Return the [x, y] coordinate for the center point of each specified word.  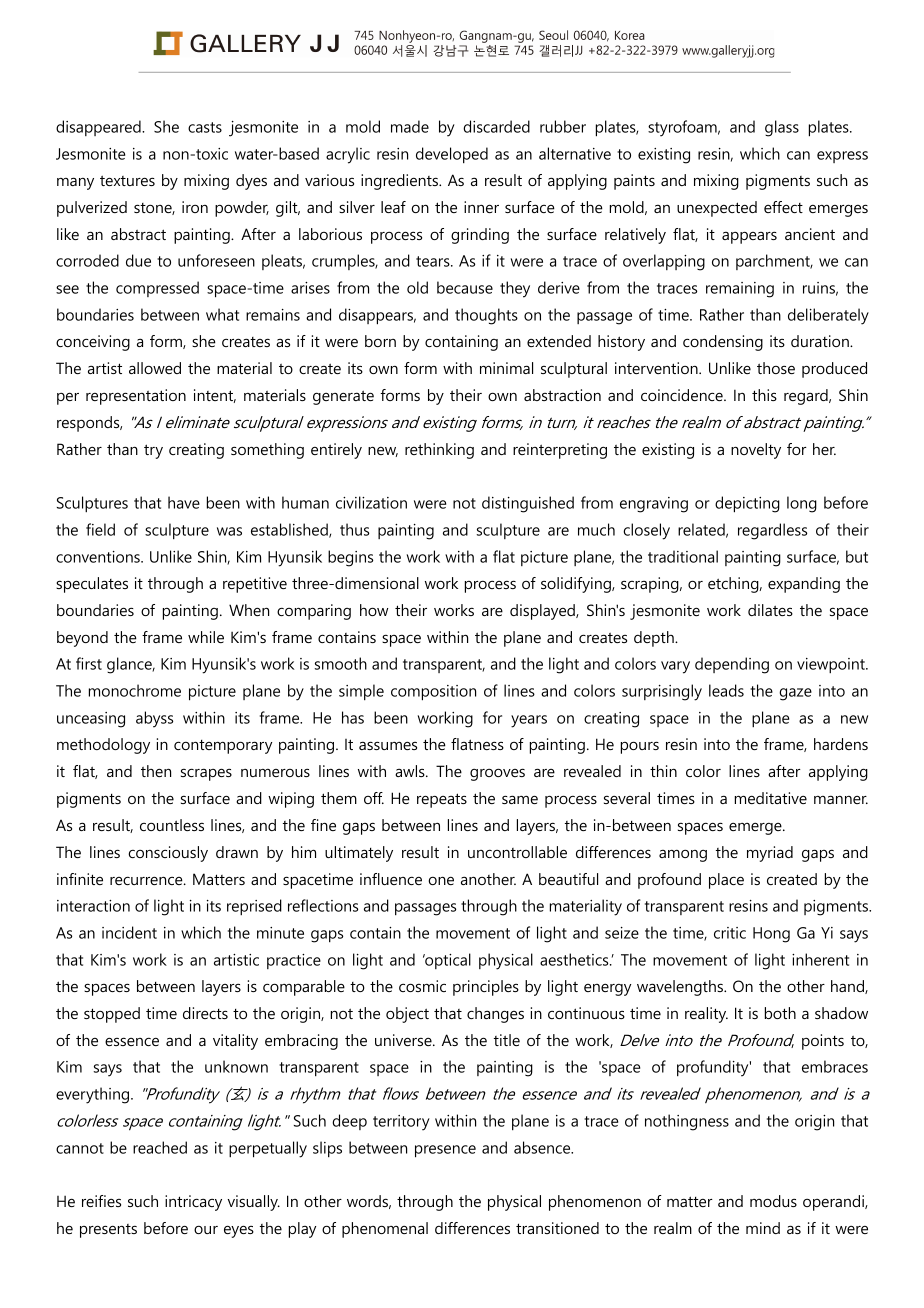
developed [452, 155]
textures [127, 180]
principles [486, 988]
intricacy [193, 1203]
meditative [771, 798]
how [374, 610]
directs [205, 1013]
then [156, 771]
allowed [155, 368]
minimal [506, 368]
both [780, 1013]
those [776, 368]
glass [782, 128]
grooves [497, 774]
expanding [804, 585]
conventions [99, 557]
